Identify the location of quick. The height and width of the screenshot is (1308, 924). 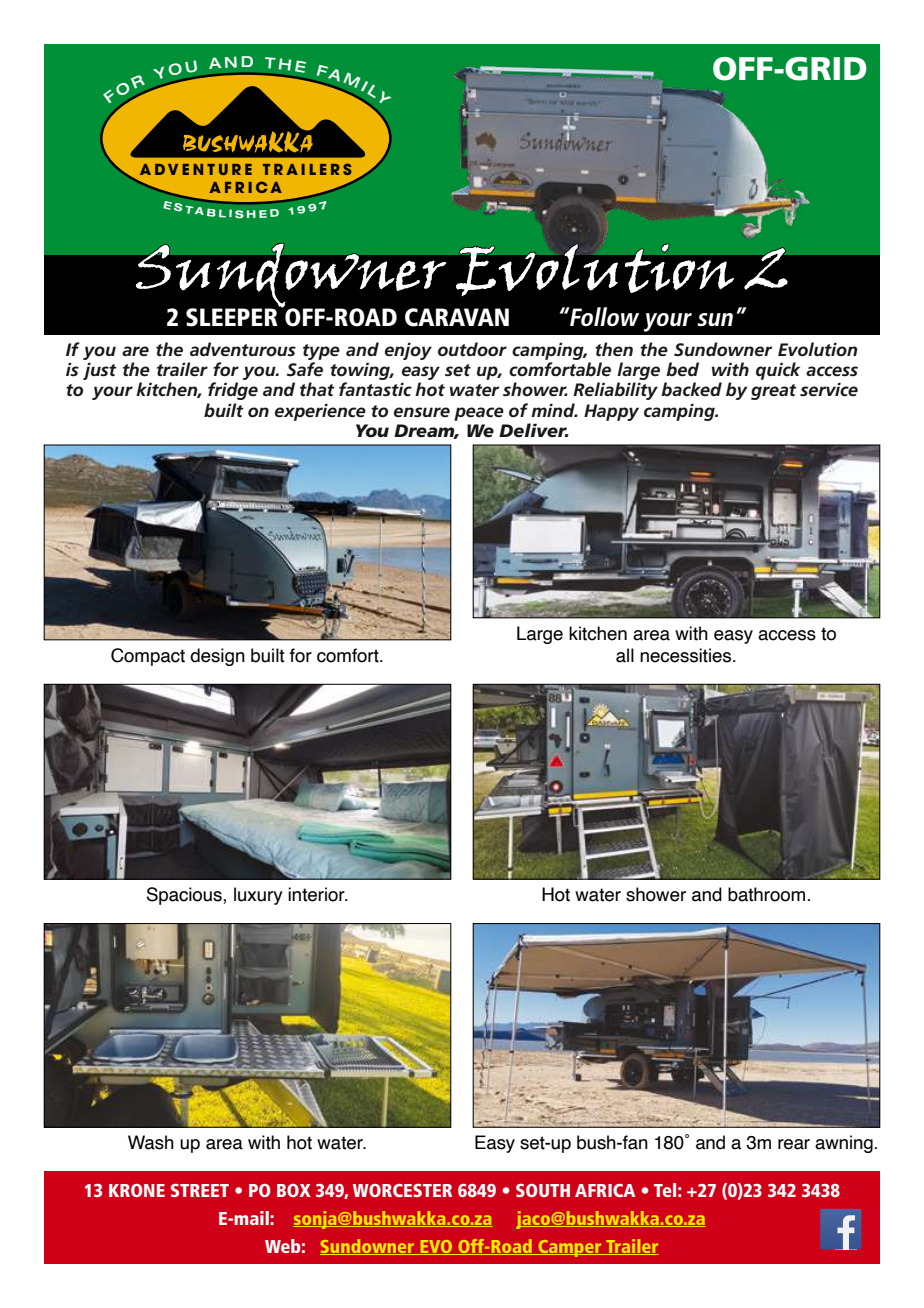
(778, 371).
